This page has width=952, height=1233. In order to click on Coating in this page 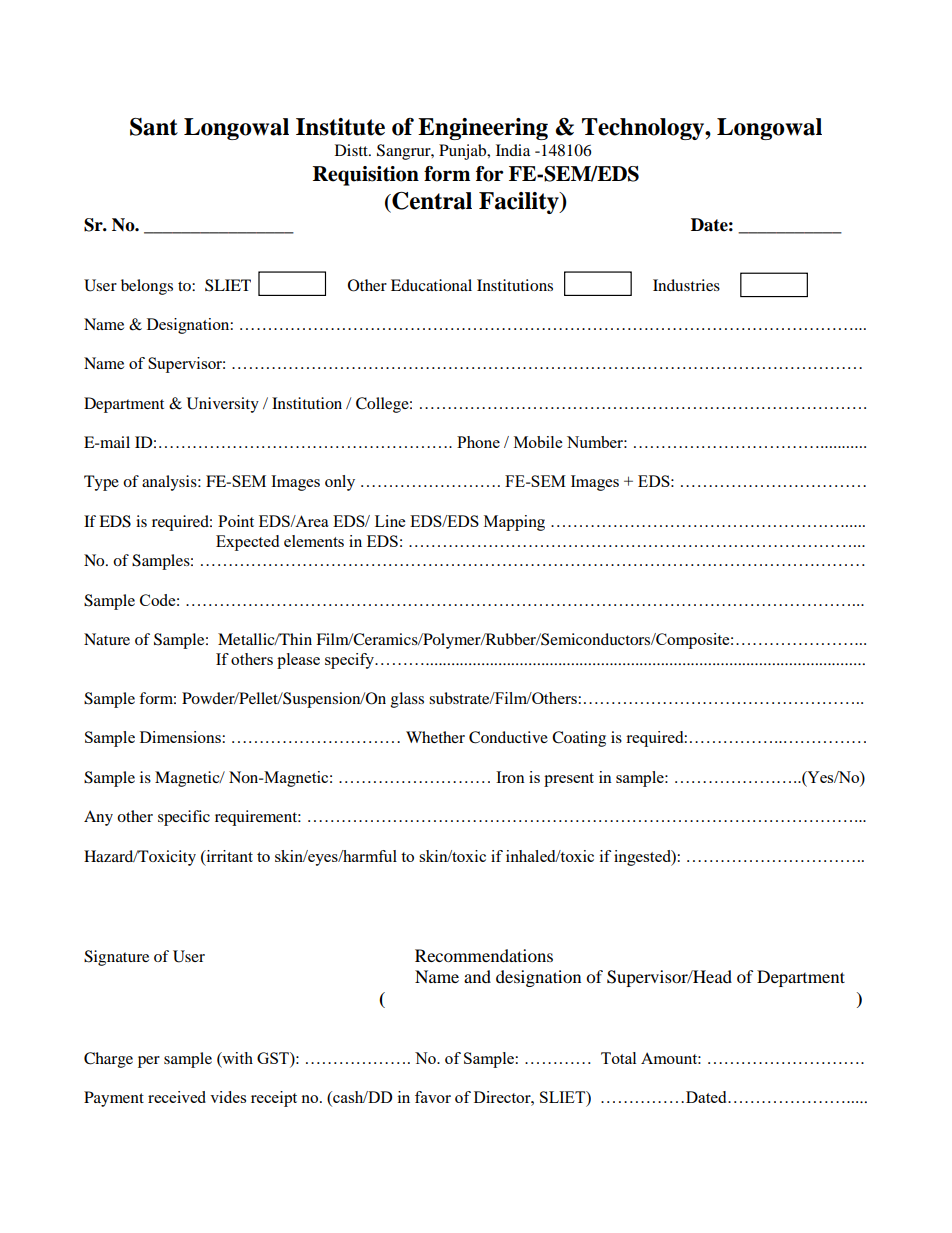, I will do `click(579, 739)`.
